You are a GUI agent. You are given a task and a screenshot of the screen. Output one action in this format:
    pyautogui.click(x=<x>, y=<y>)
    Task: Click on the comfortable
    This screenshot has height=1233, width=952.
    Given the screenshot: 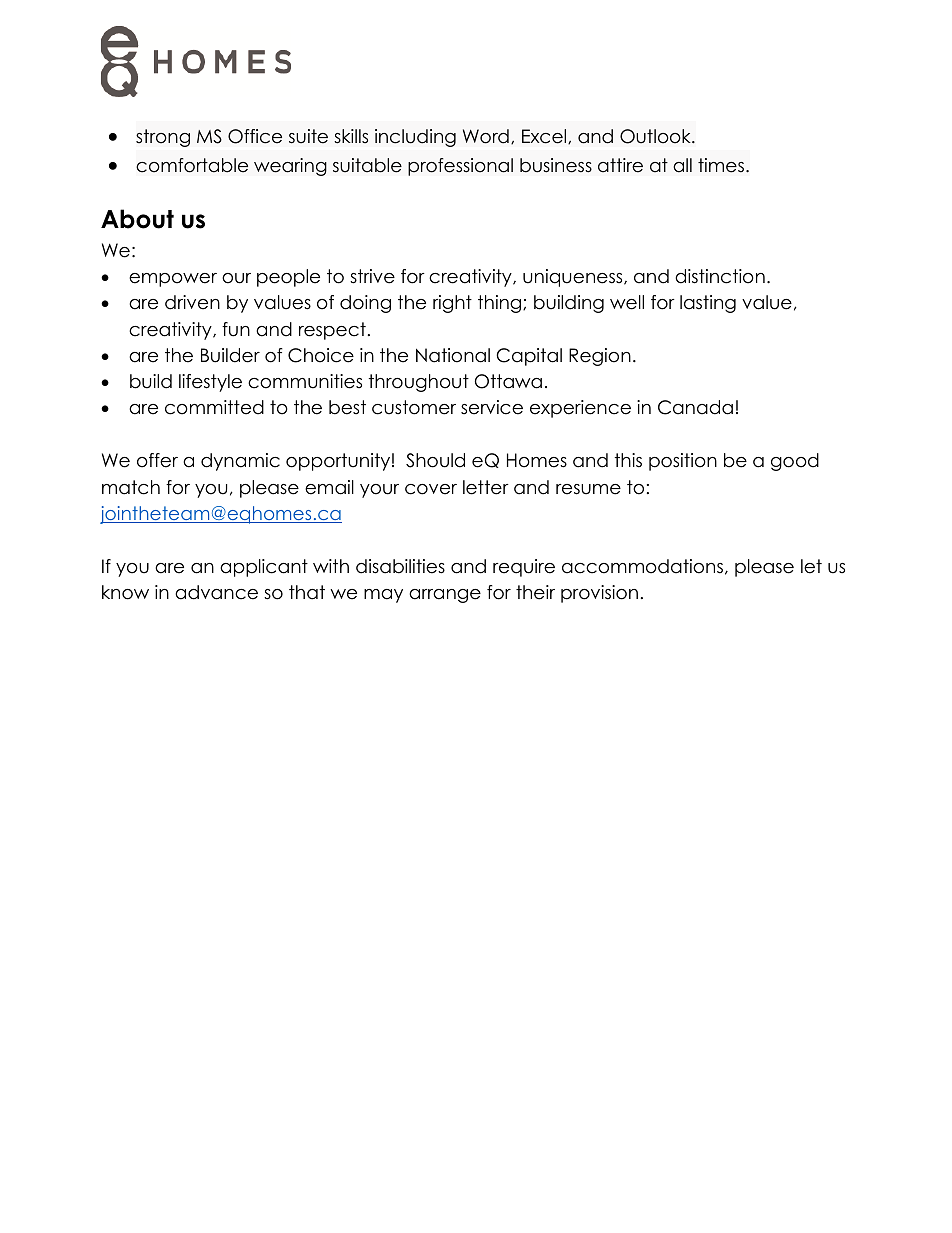 What is the action you would take?
    pyautogui.click(x=192, y=165)
